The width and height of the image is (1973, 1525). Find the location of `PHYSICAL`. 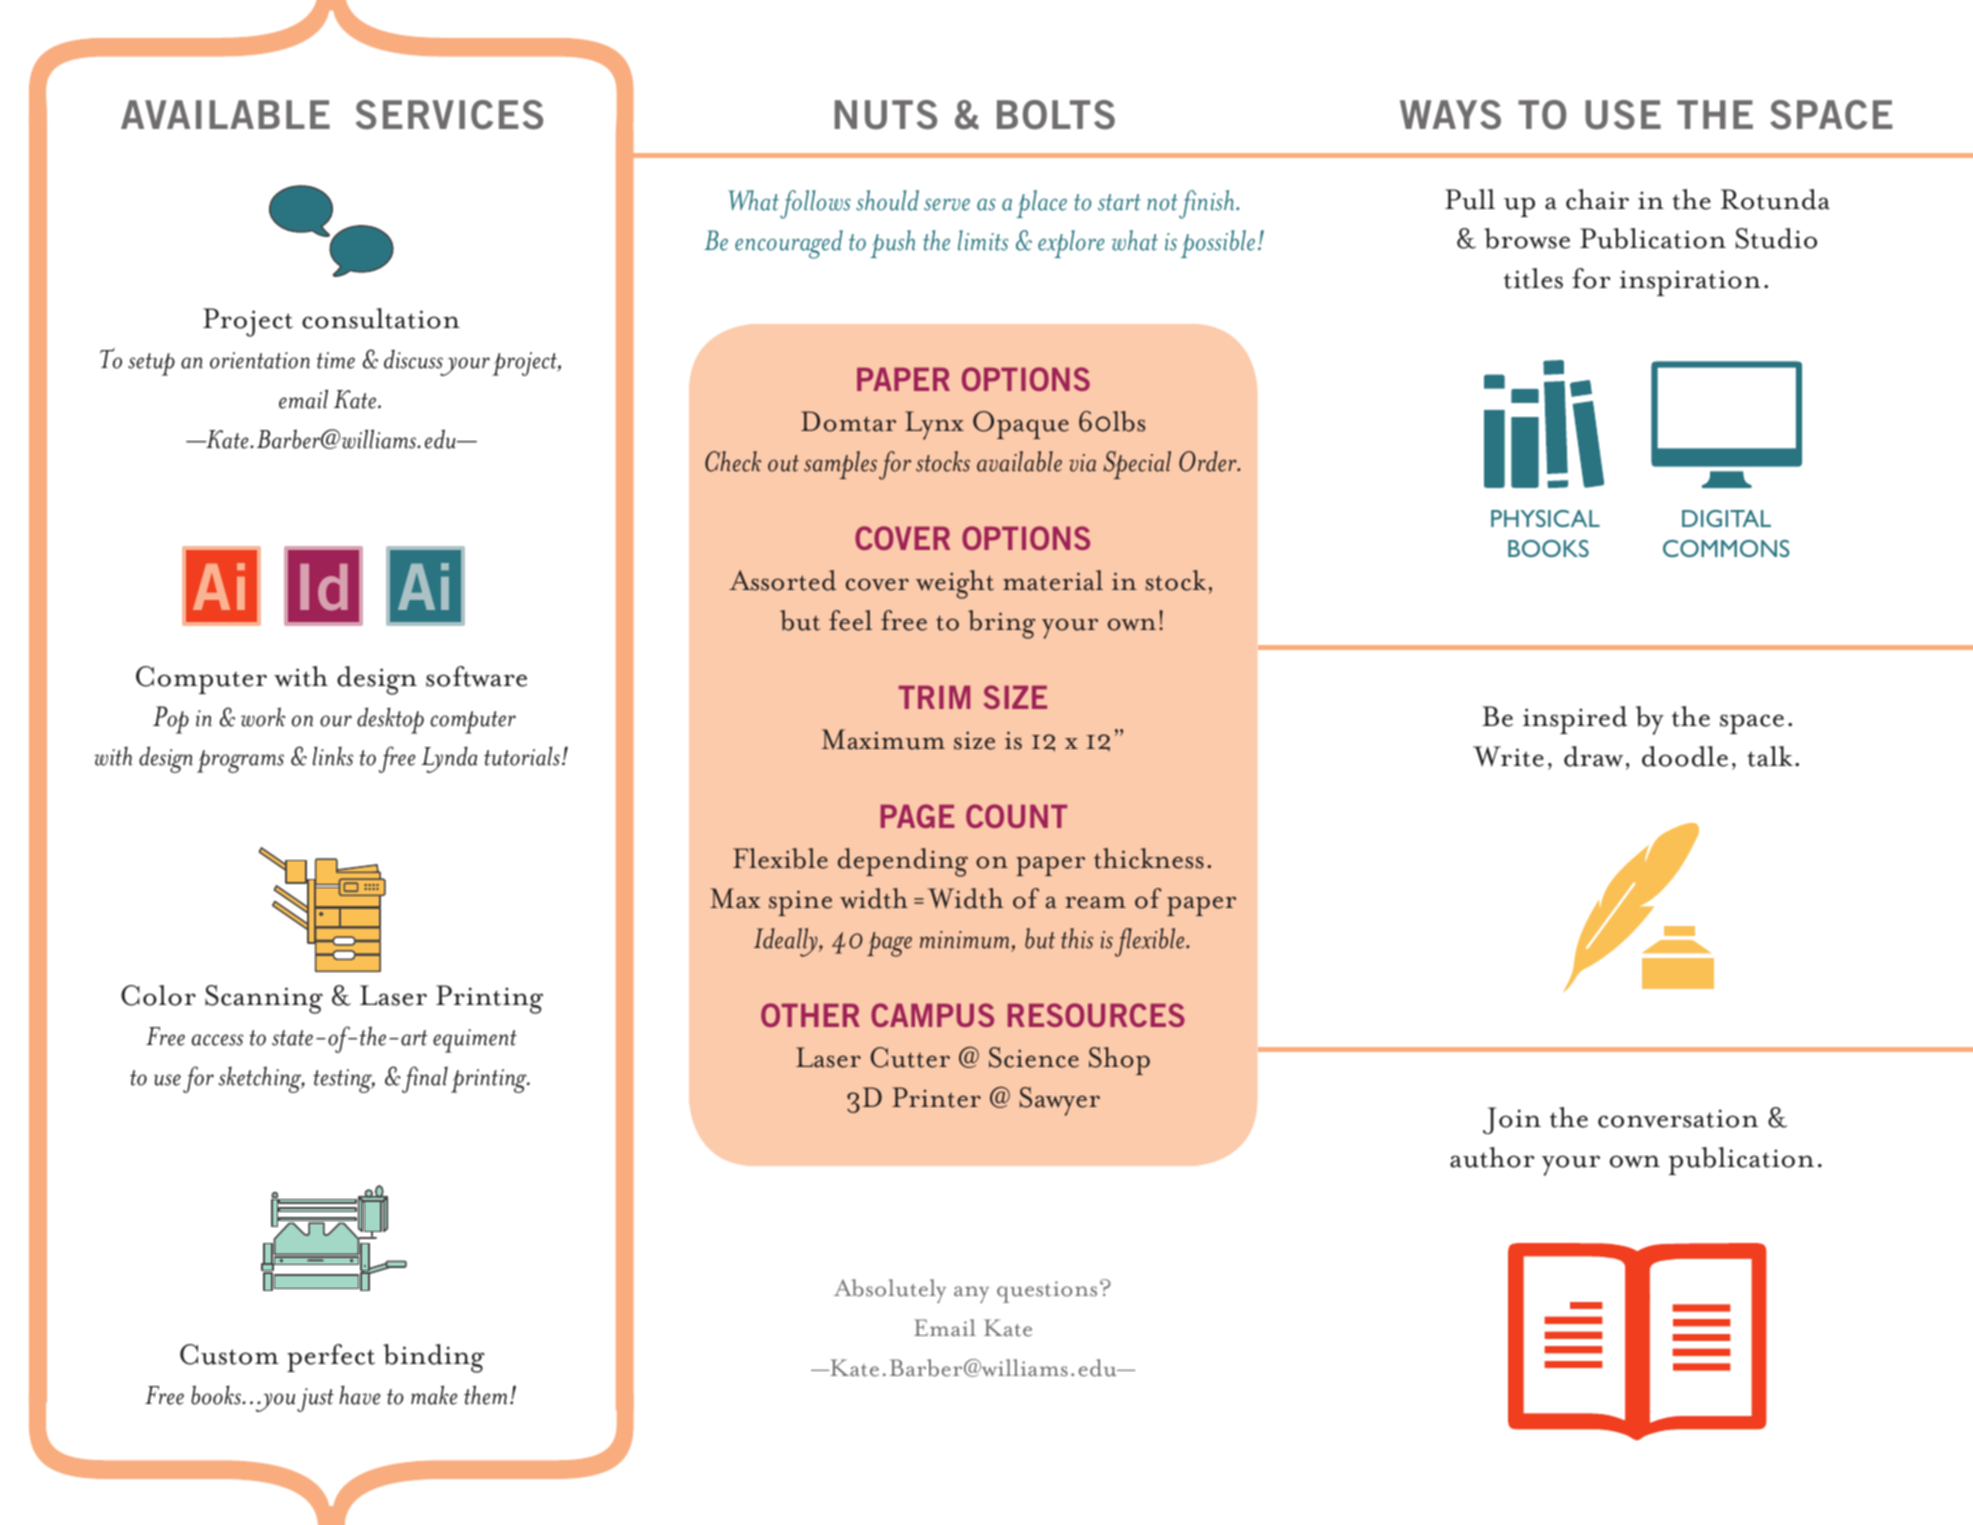

PHYSICAL is located at coordinates (1545, 518).
